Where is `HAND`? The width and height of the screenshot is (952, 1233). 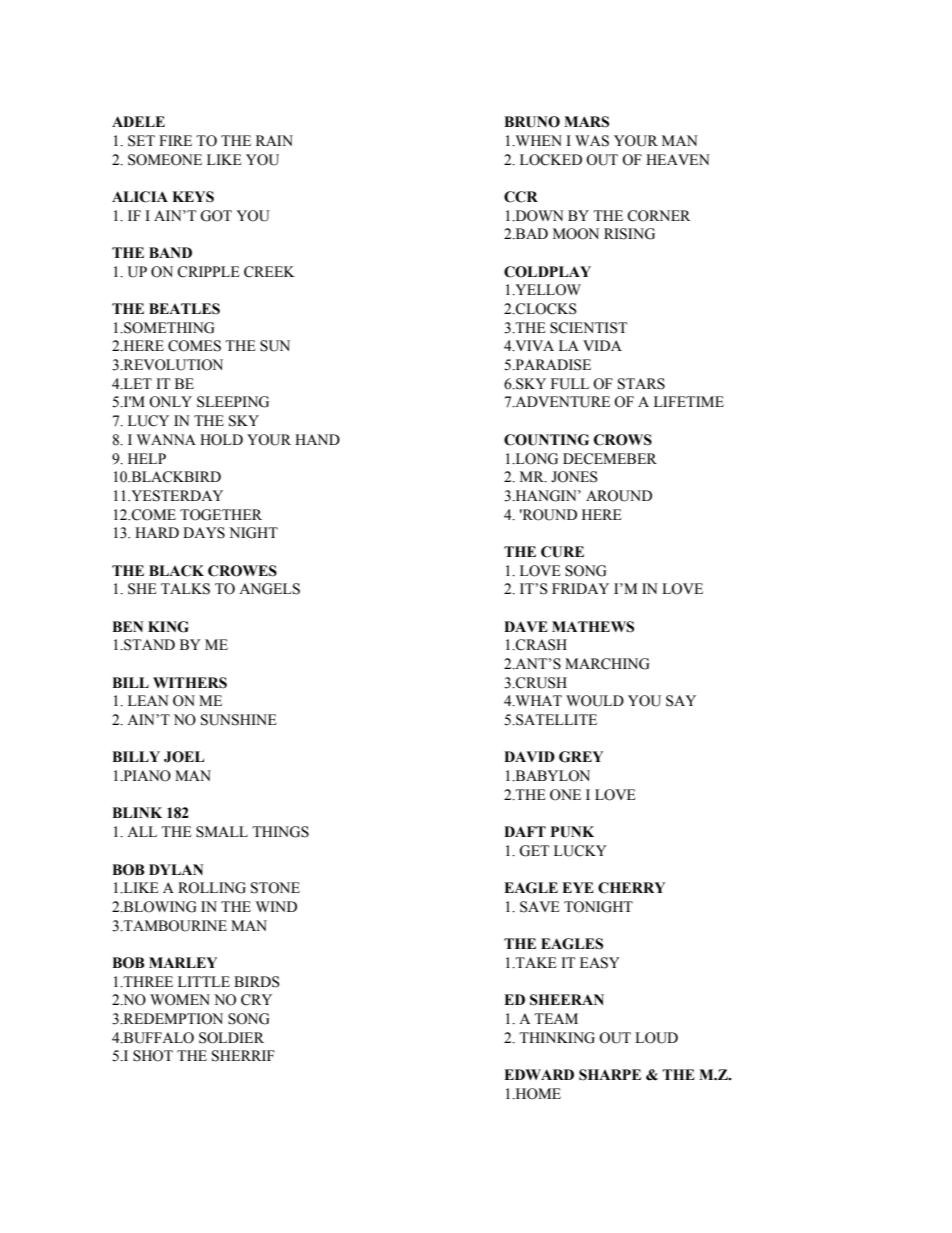
HAND is located at coordinates (317, 439).
